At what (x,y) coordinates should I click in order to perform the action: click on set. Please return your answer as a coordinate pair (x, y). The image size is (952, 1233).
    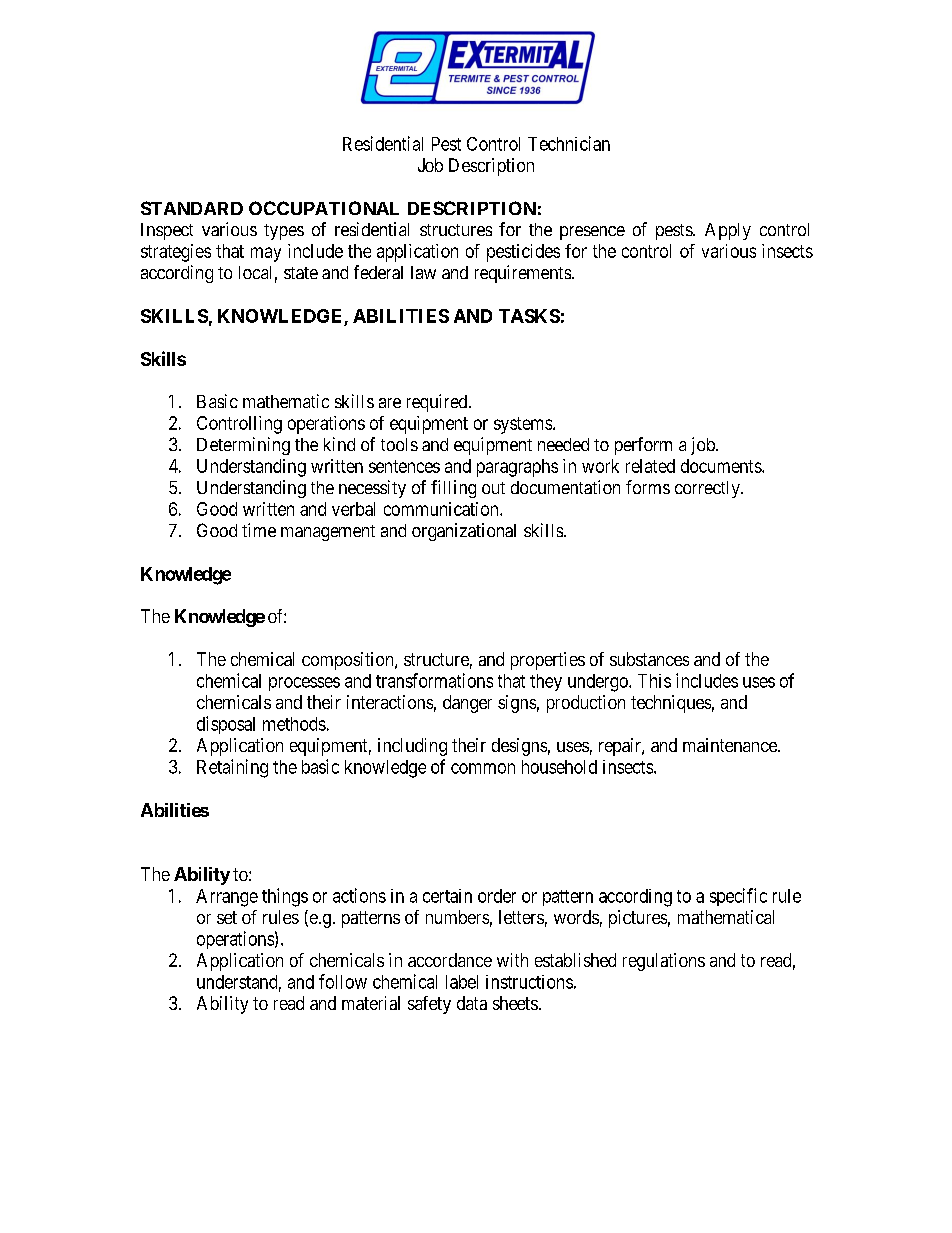
    Looking at the image, I should click on (227, 917).
